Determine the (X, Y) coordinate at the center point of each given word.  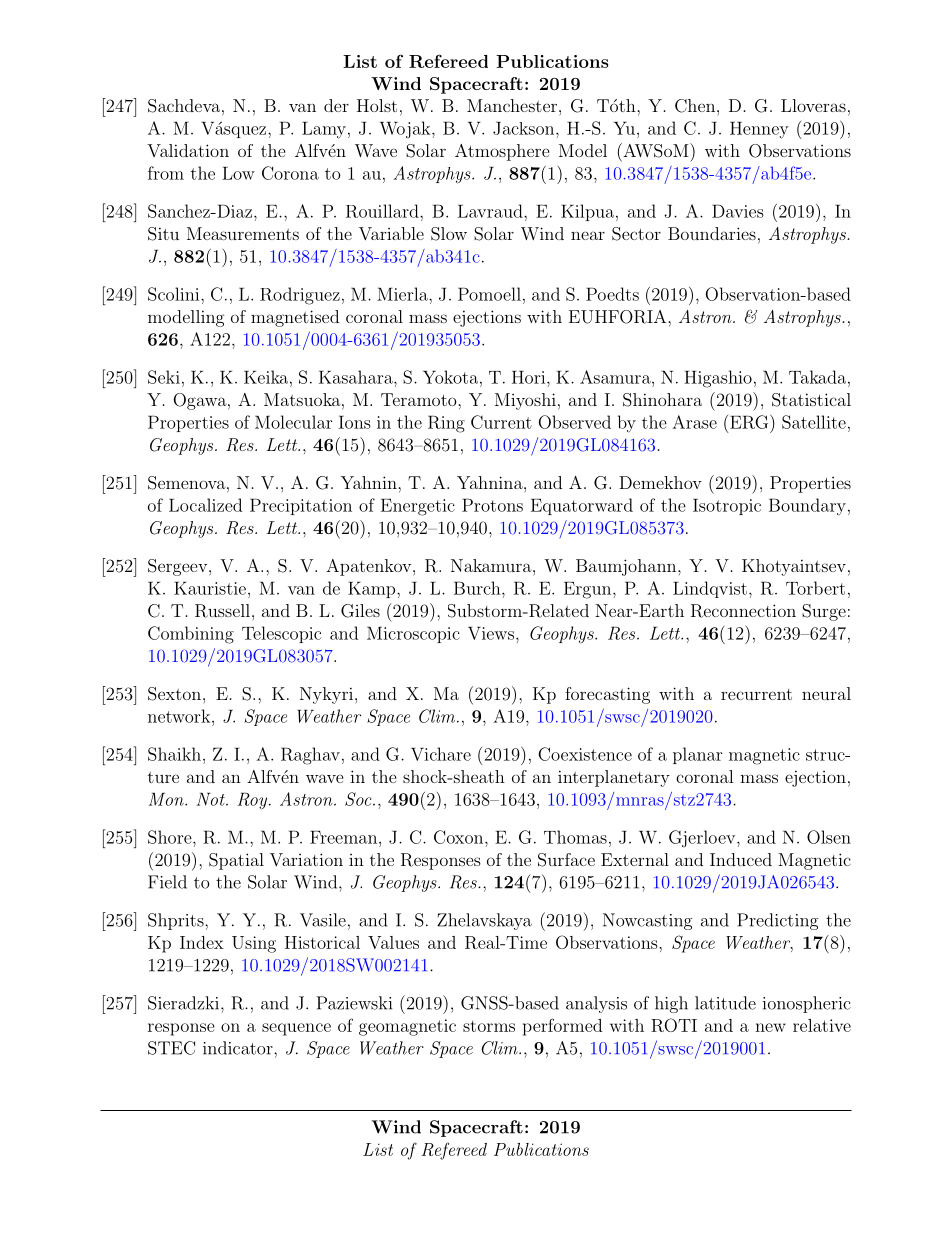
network (180, 716)
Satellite (814, 422)
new (770, 1027)
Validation (188, 150)
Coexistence (585, 754)
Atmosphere (502, 152)
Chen (695, 106)
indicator (239, 1048)
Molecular (294, 422)
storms (489, 1026)
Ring (446, 424)
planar (698, 755)
